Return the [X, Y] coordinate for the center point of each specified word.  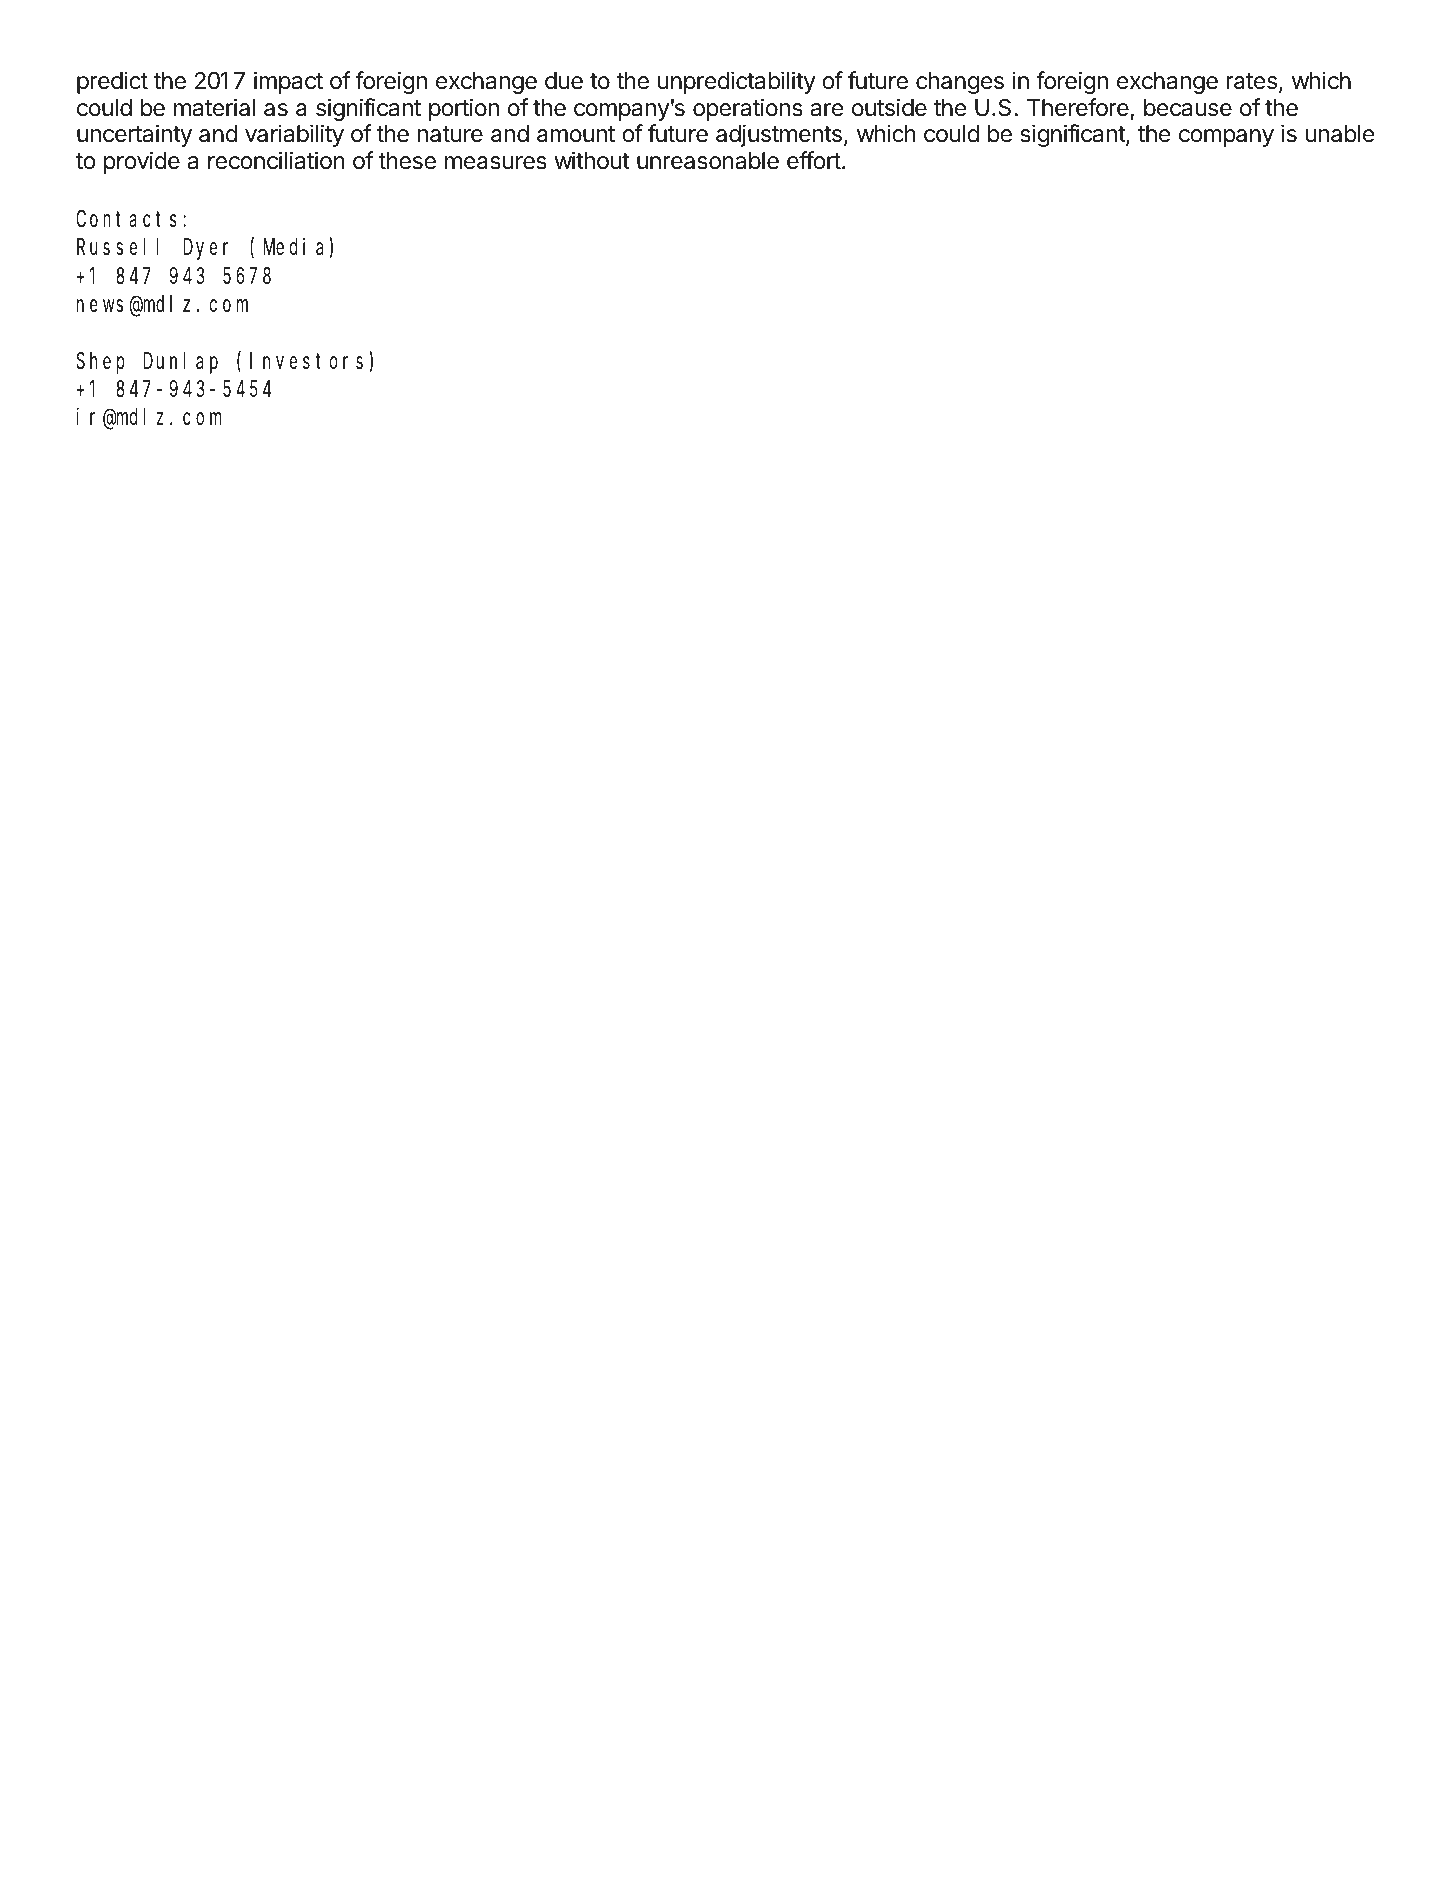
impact [288, 82]
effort [814, 160]
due [564, 81]
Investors [306, 362]
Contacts [126, 220]
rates [1252, 81]
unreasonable [708, 161]
